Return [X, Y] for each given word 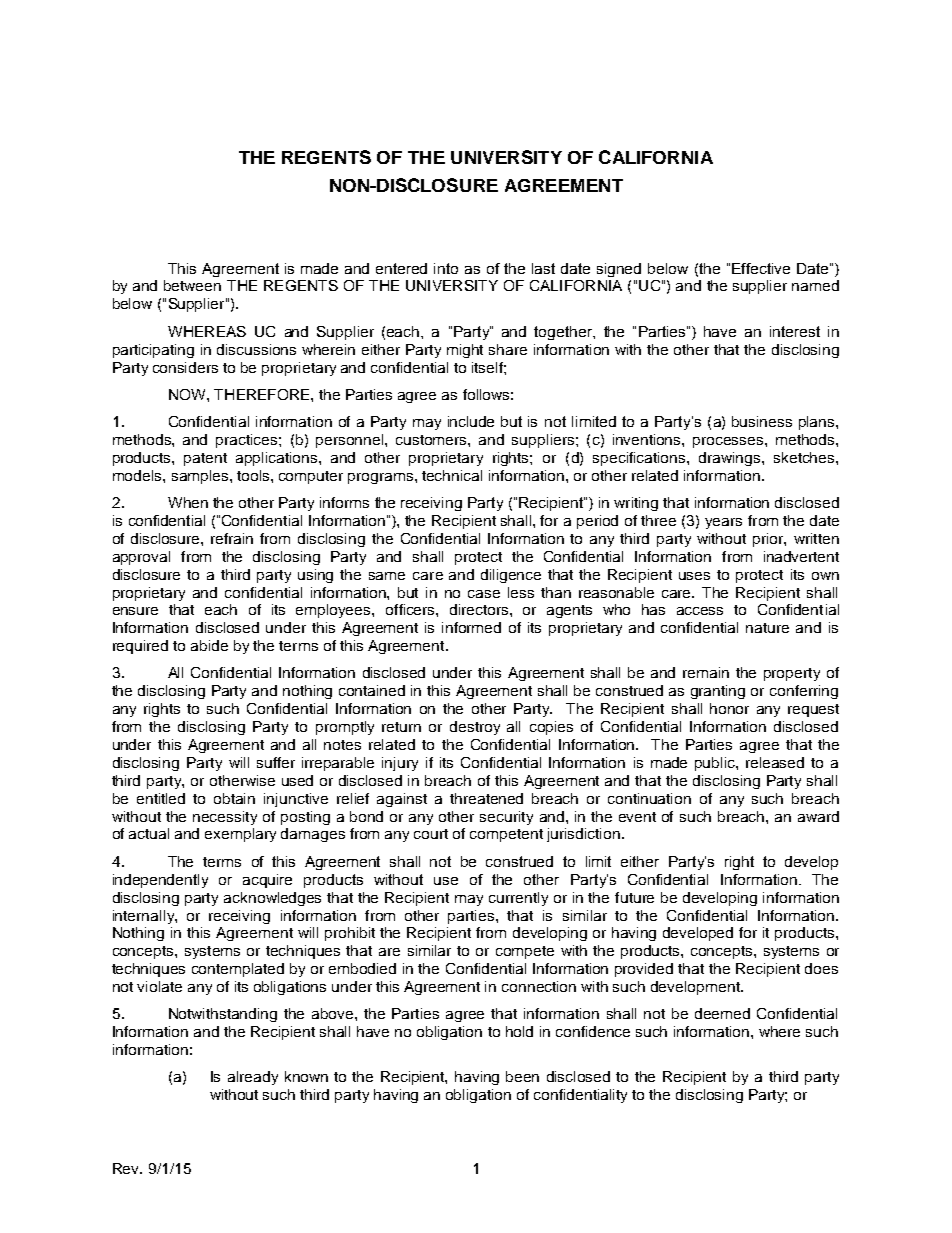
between [192, 285]
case [484, 594]
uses [694, 576]
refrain [232, 538]
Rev [127, 1168]
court [431, 834]
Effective [761, 268]
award [818, 816]
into [446, 268]
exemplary [240, 835]
